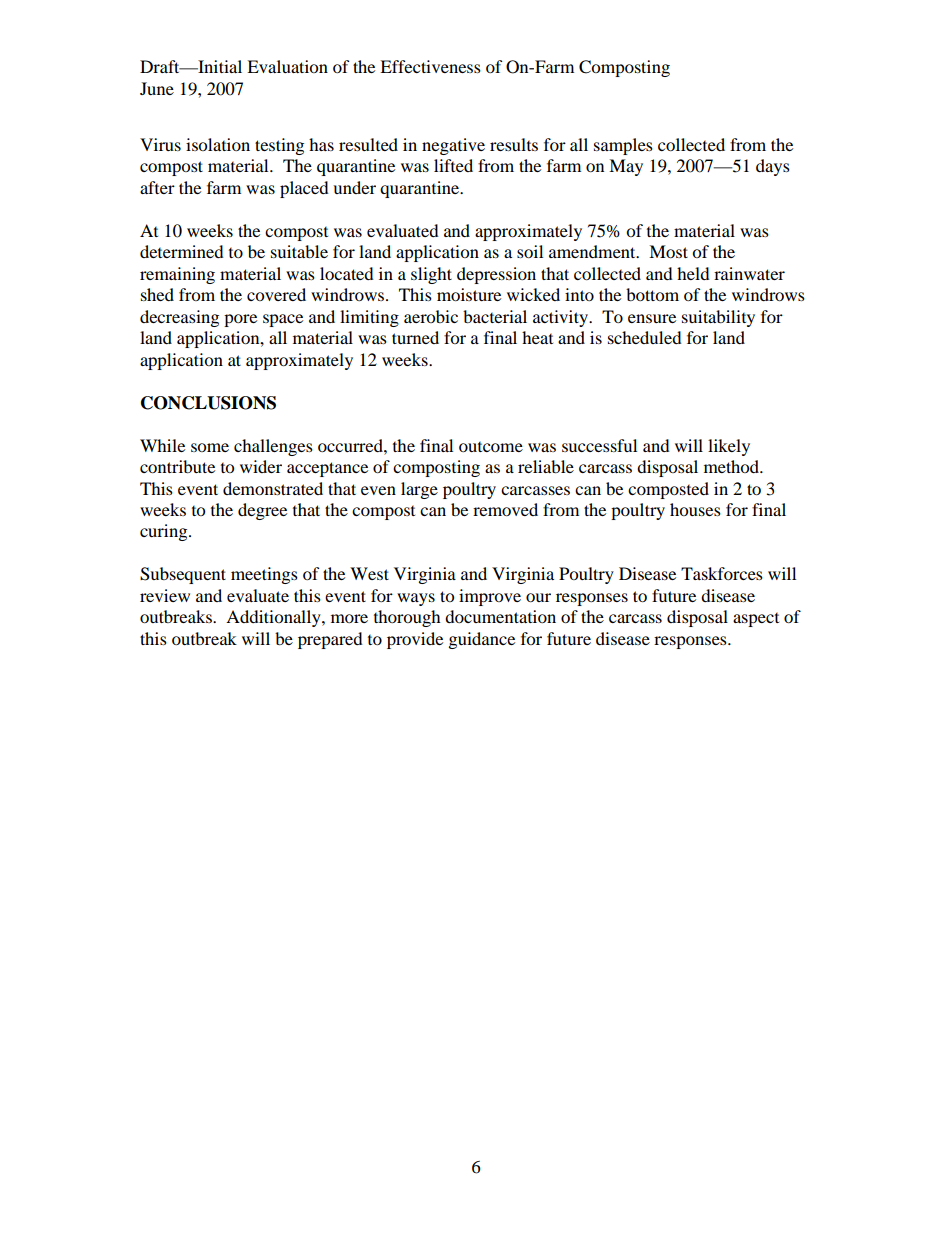 This screenshot has height=1233, width=952. Describe the element at coordinates (491, 447) in the screenshot. I see `outcome` at that location.
